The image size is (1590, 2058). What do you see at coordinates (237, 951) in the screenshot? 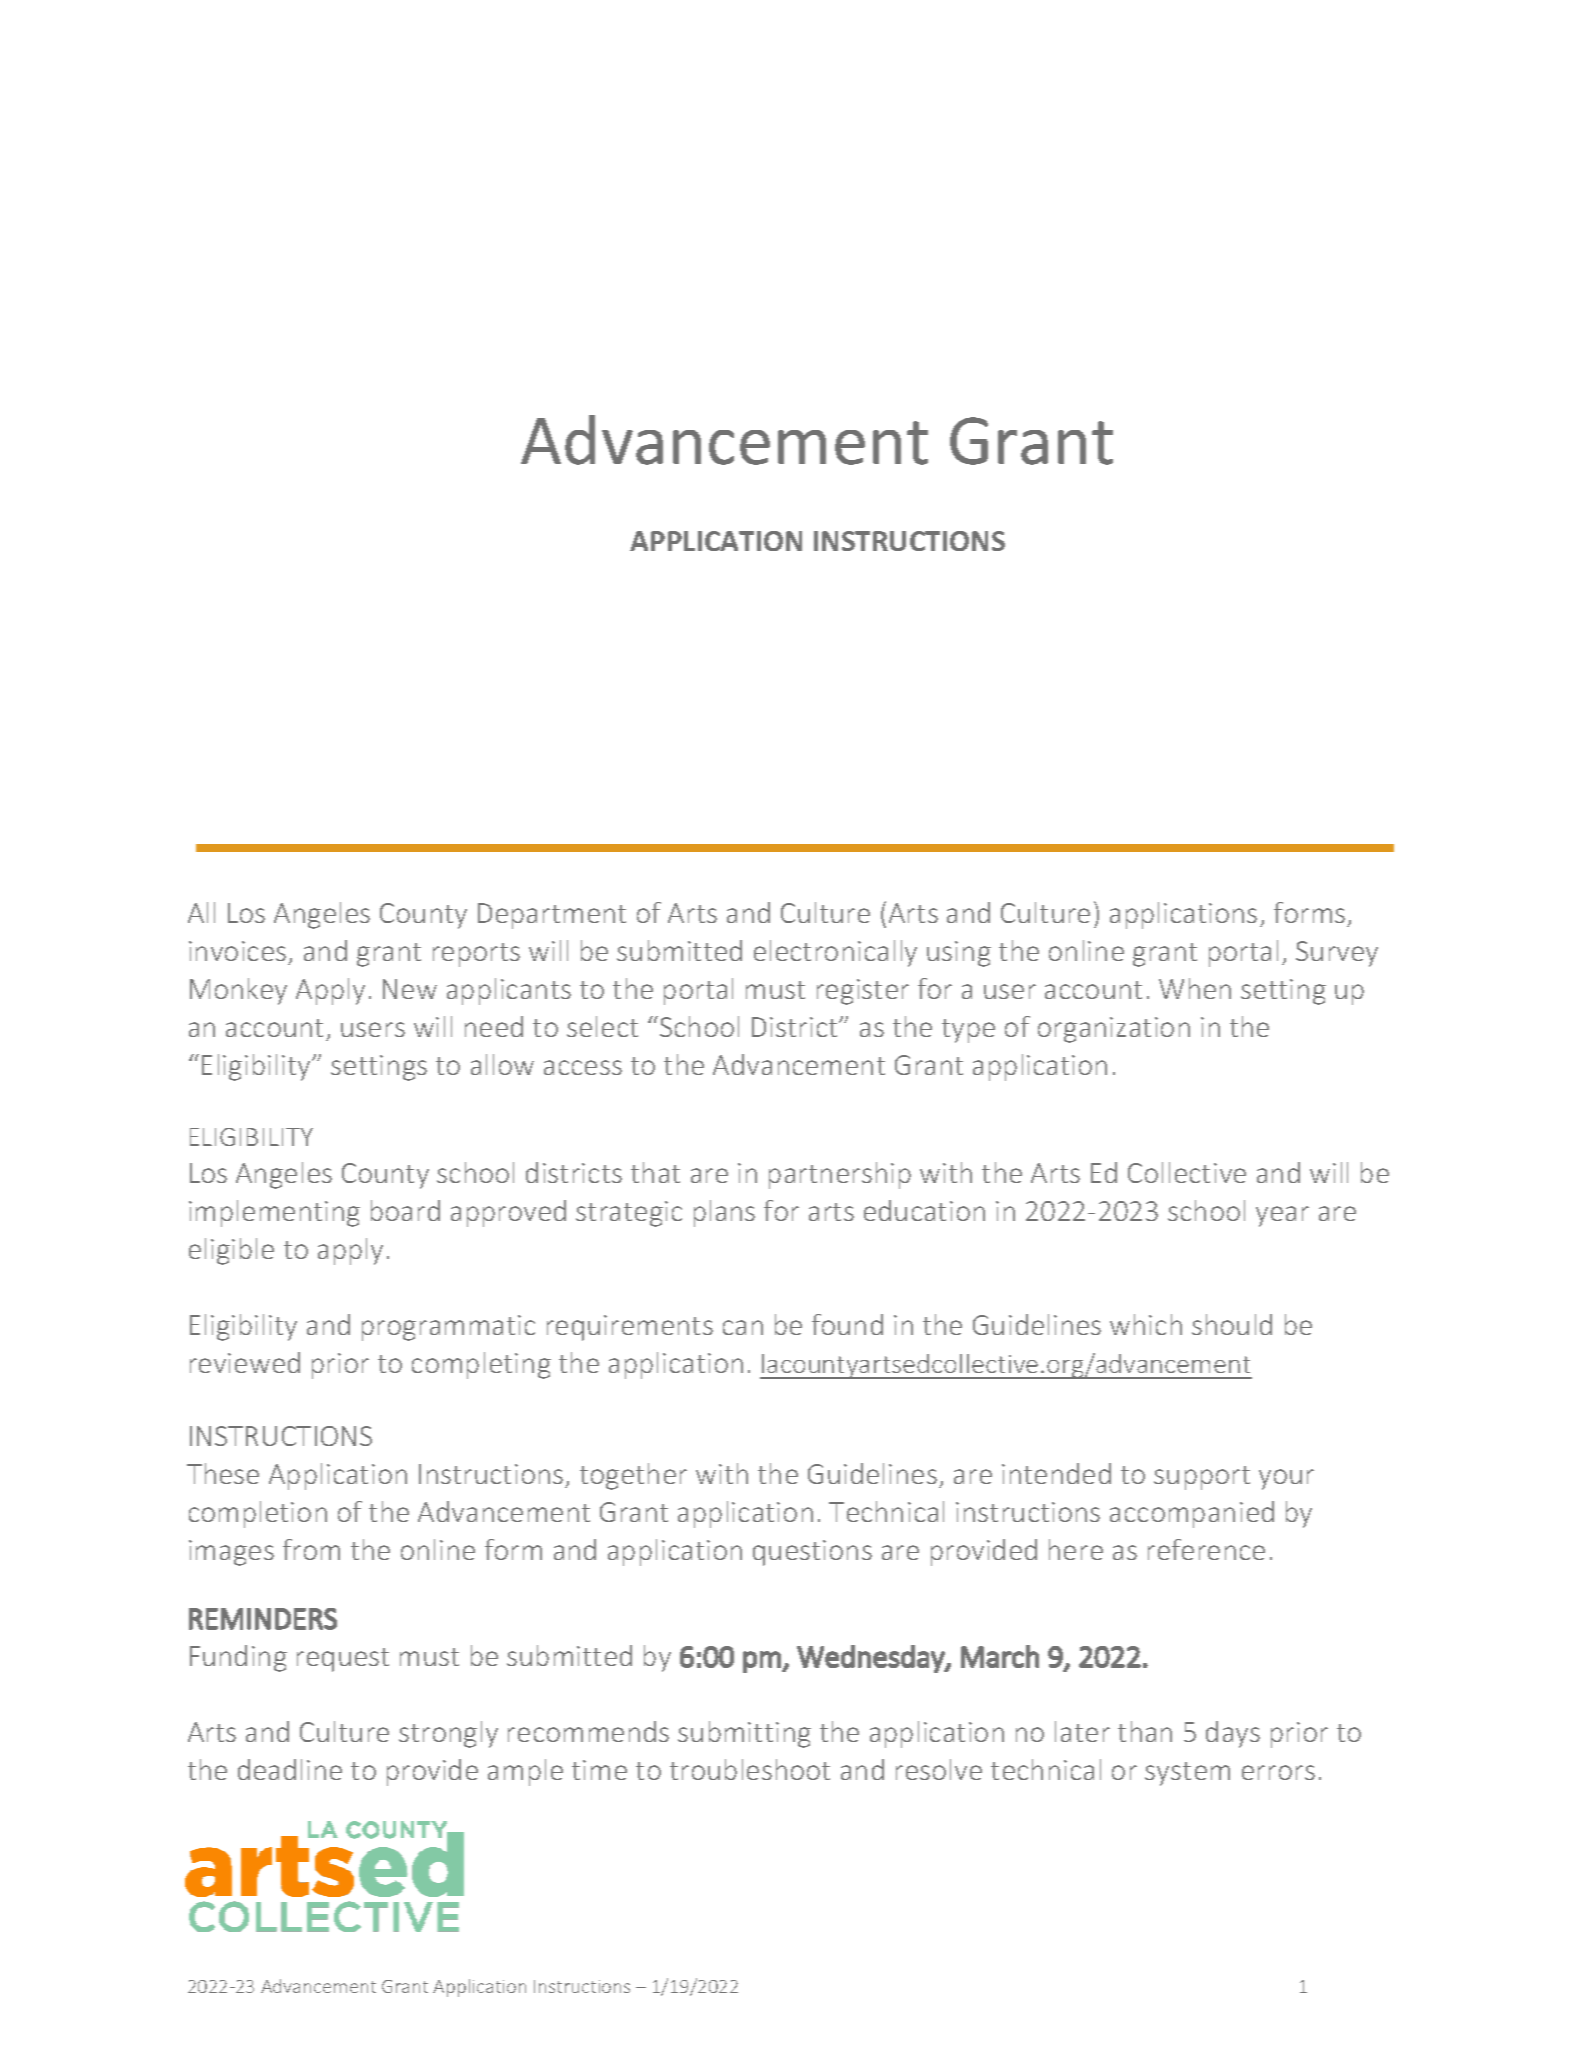
I see `invoices` at bounding box center [237, 951].
